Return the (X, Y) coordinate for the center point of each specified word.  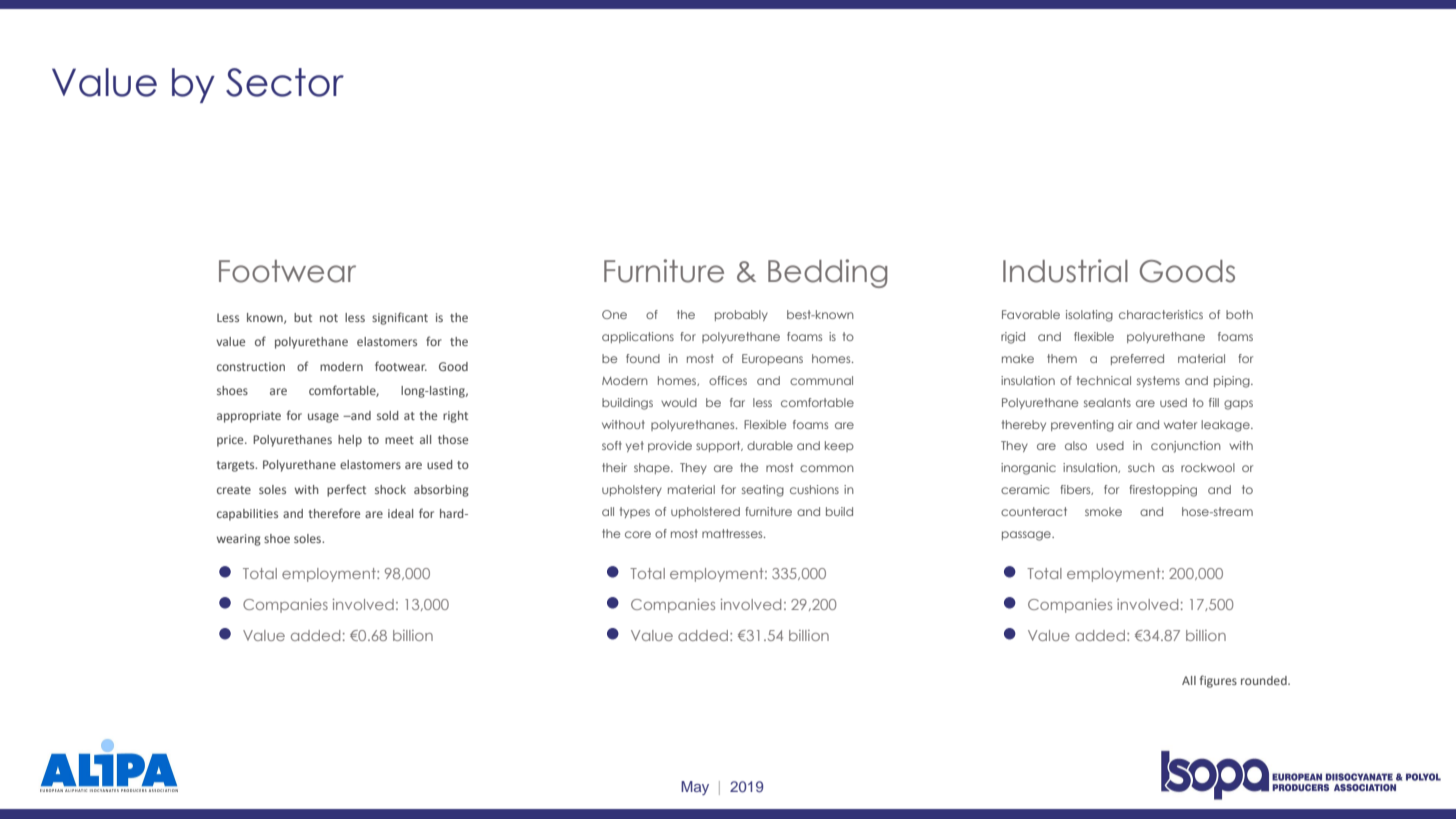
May (695, 788)
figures (1218, 681)
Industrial (1065, 271)
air (1125, 424)
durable (770, 445)
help (350, 441)
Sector (285, 82)
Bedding (827, 273)
